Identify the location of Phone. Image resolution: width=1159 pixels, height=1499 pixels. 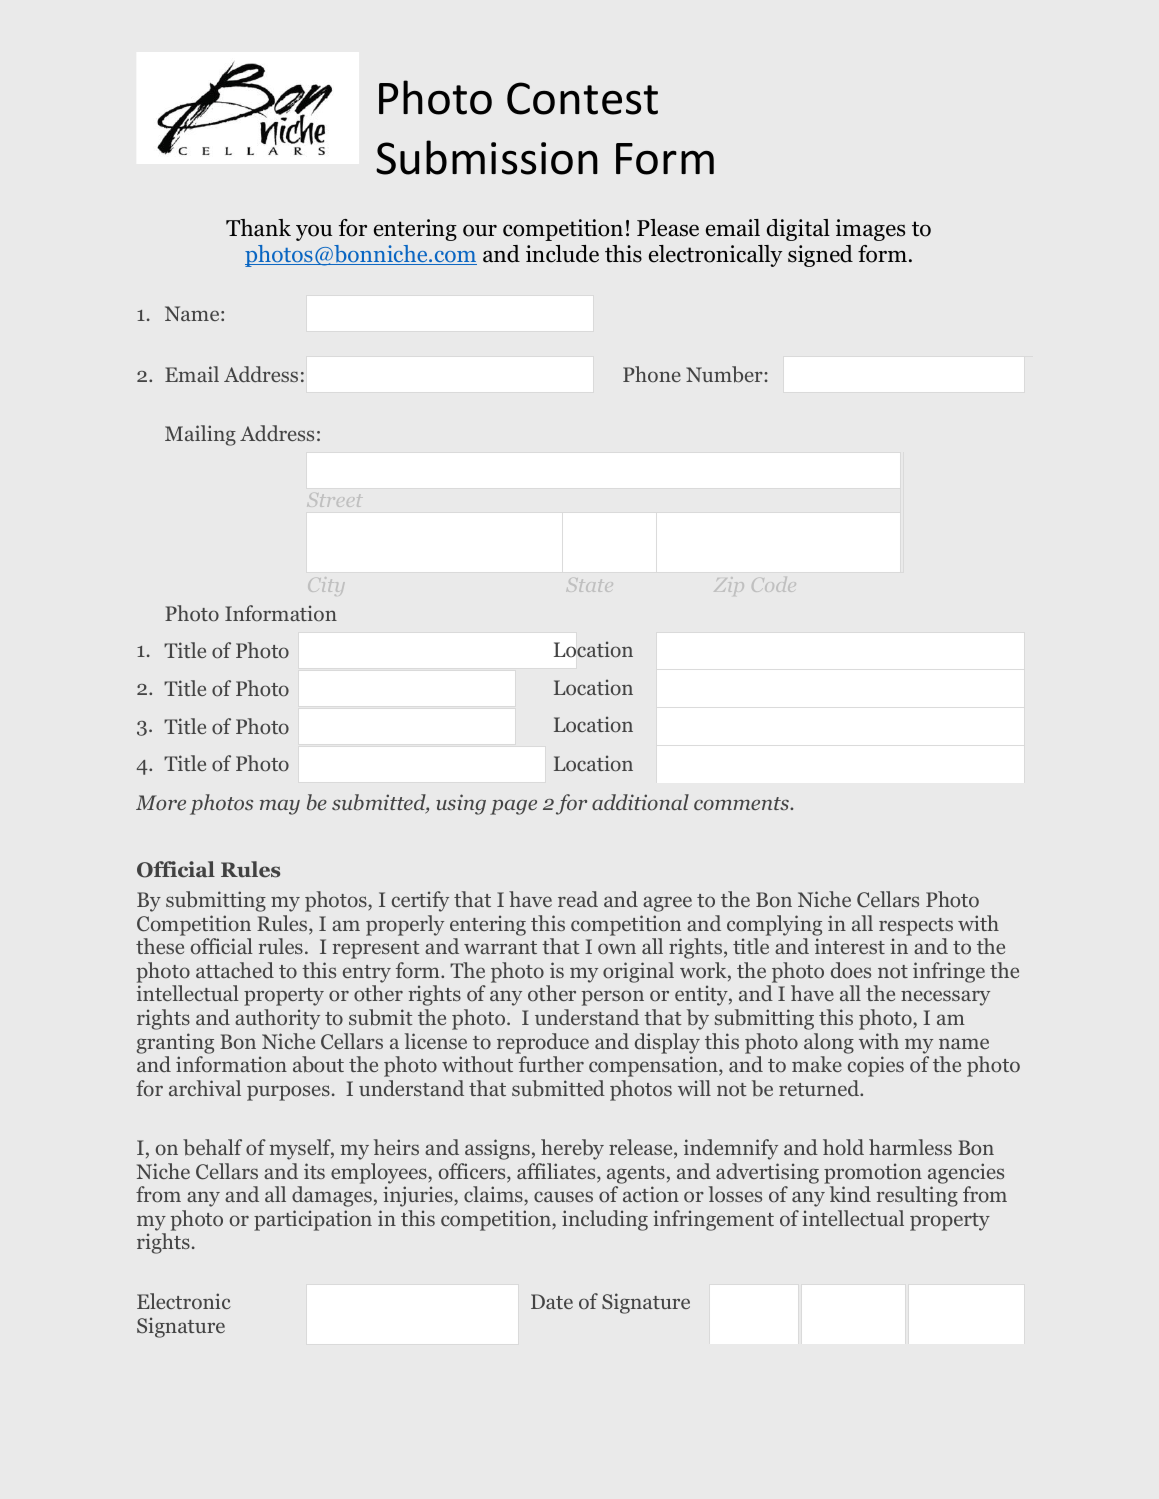
(652, 374).
